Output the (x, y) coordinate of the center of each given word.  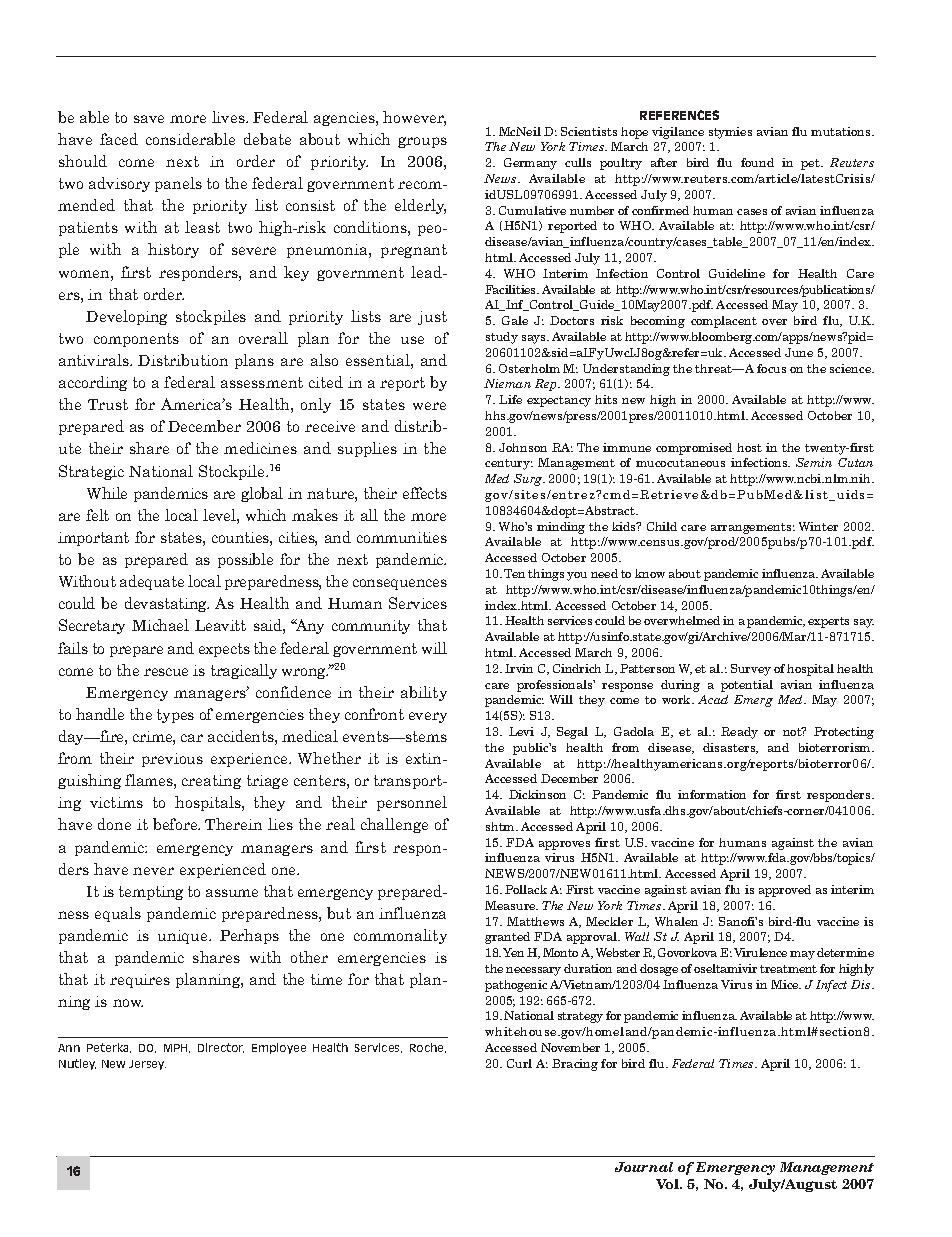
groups (422, 142)
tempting (151, 893)
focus (771, 368)
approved (785, 891)
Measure (511, 905)
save (149, 119)
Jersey (147, 1065)
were (429, 406)
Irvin (519, 668)
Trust (108, 404)
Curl (519, 1063)
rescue (166, 672)
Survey (751, 670)
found (757, 162)
